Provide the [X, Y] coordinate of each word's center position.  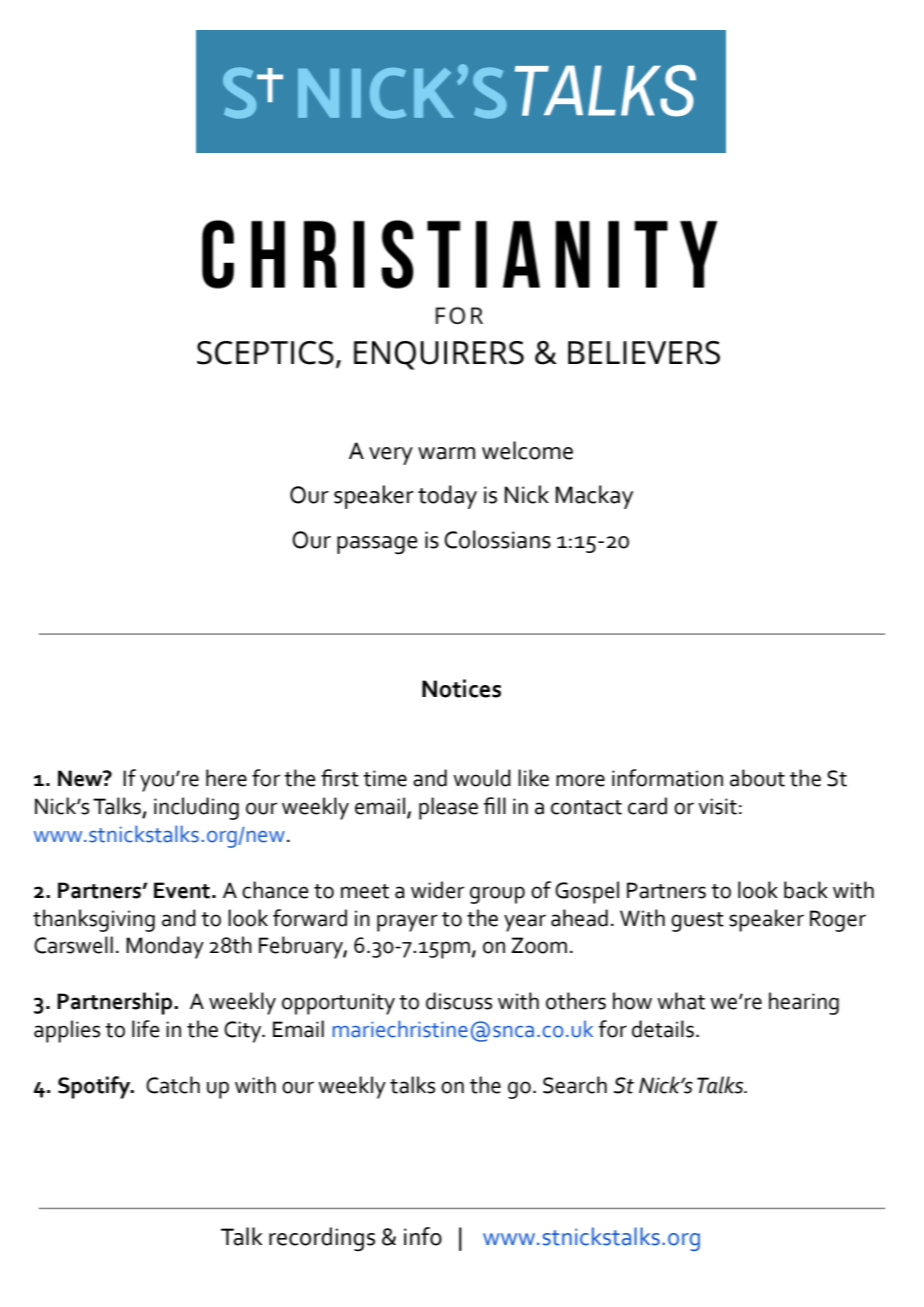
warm [446, 453]
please [448, 808]
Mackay [594, 497]
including [196, 808]
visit [717, 806]
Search [575, 1085]
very [391, 456]
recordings [322, 1239]
